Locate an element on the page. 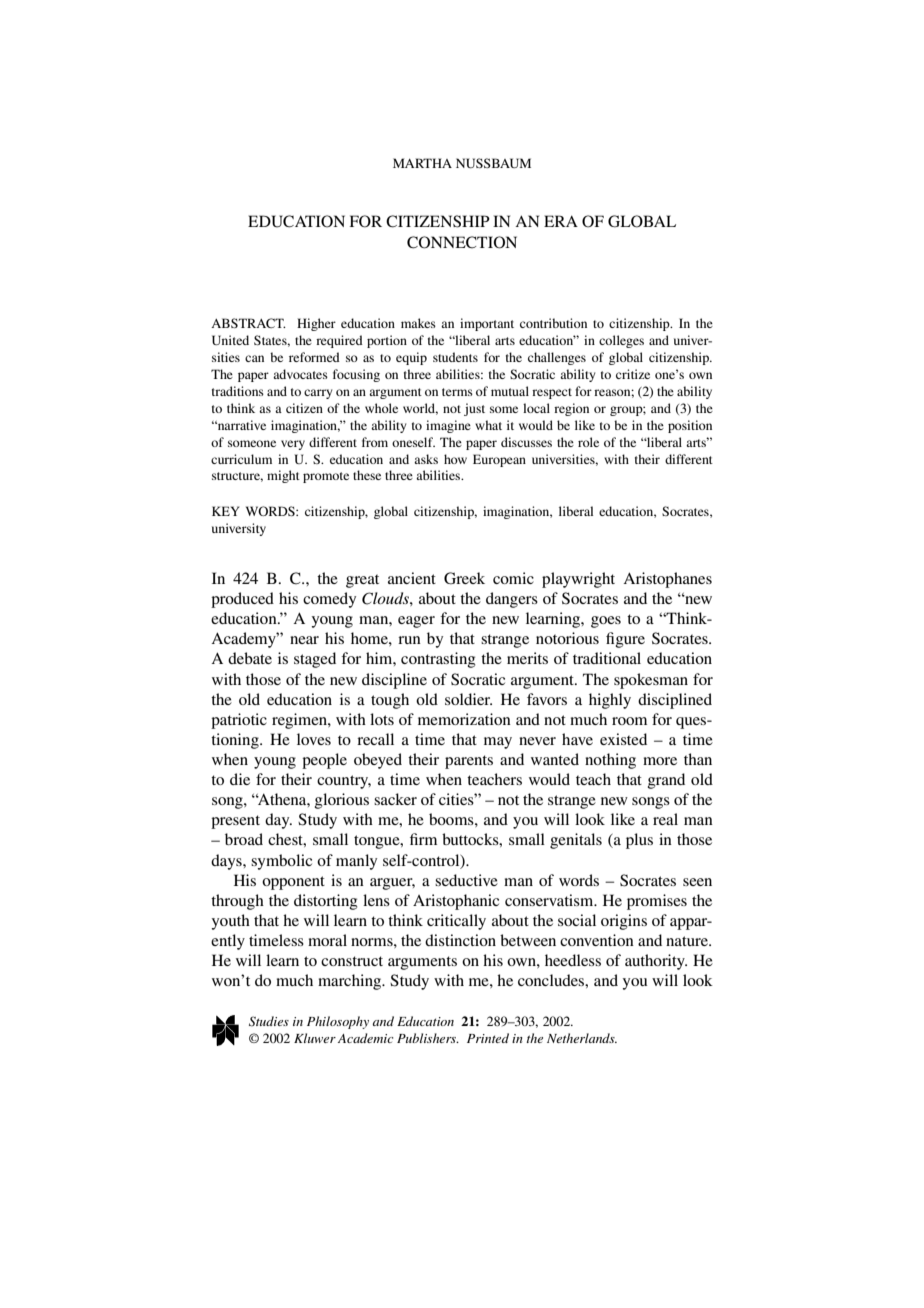  might is located at coordinates (283, 476).
